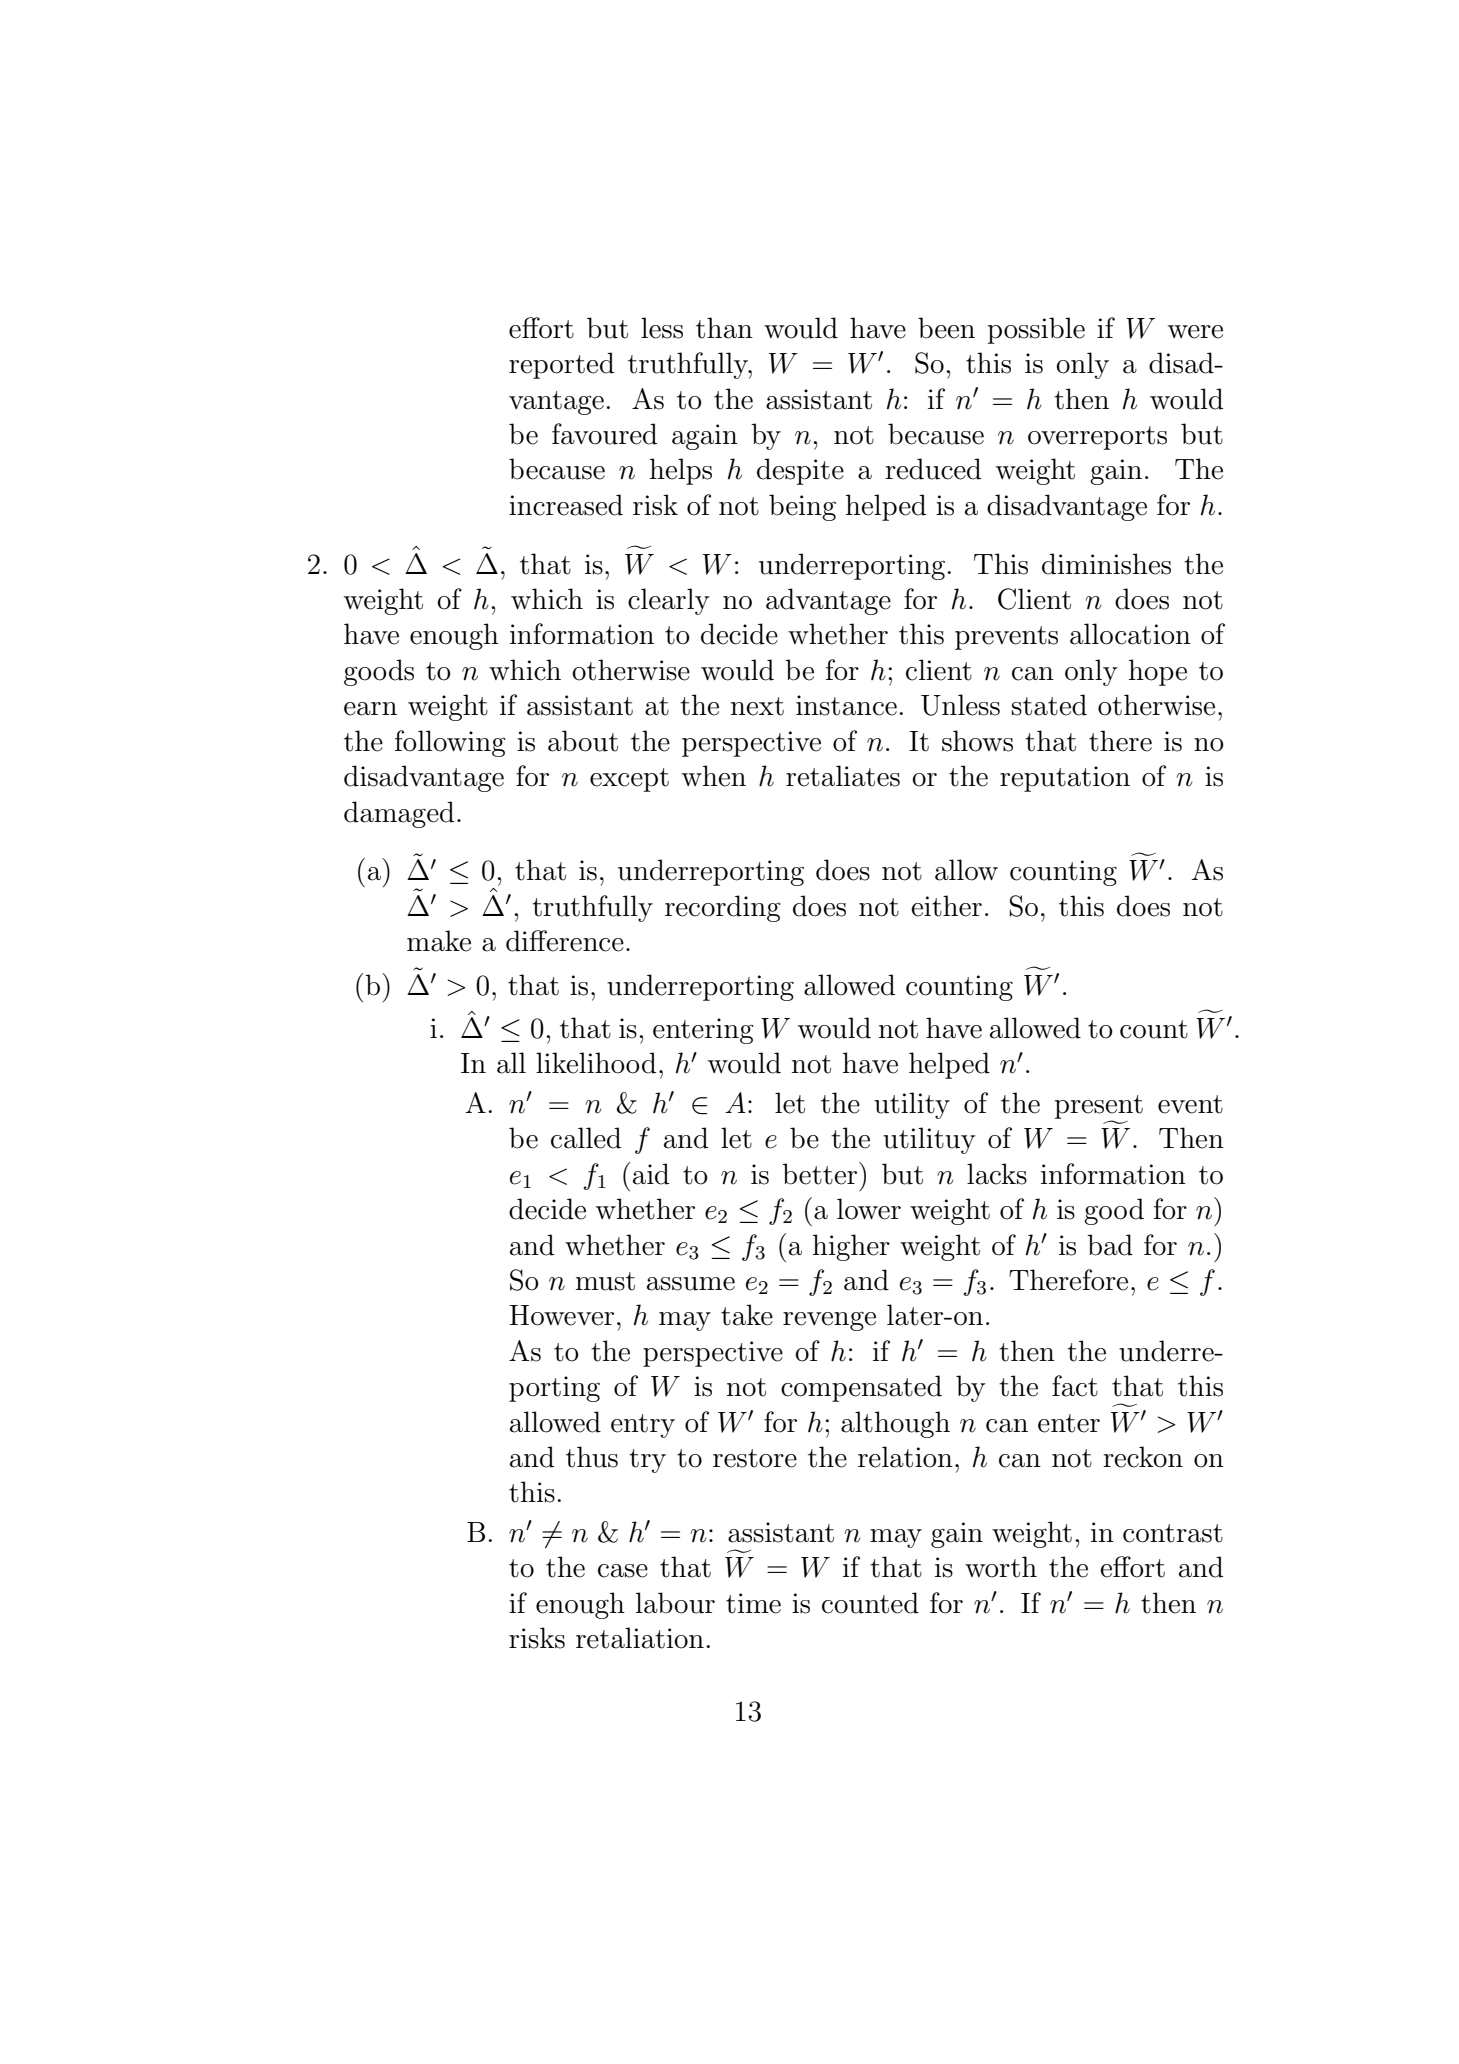  Describe the element at coordinates (723, 908) in the document. I see `recording` at that location.
